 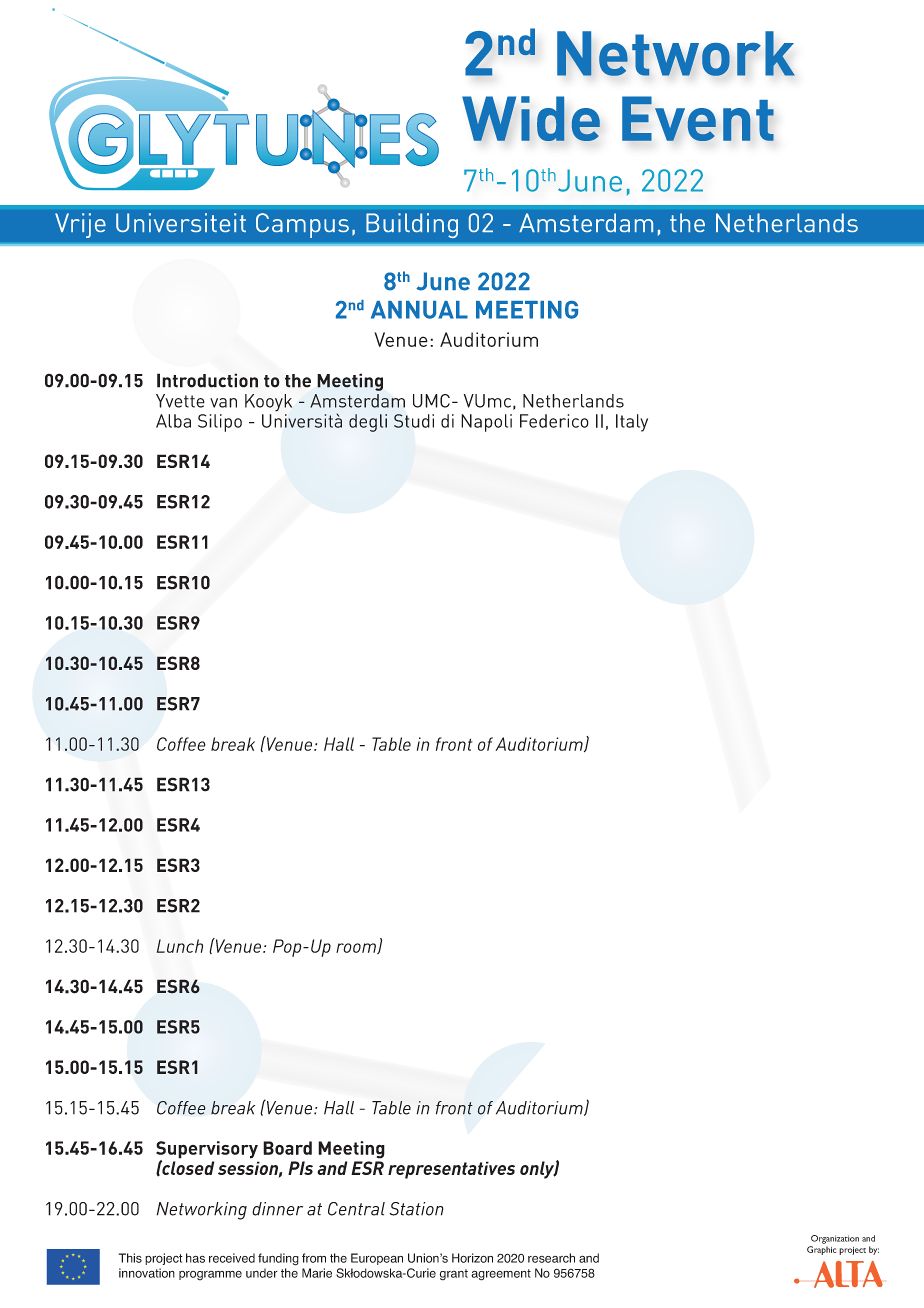 What do you see at coordinates (698, 118) in the screenshot?
I see `Event` at bounding box center [698, 118].
